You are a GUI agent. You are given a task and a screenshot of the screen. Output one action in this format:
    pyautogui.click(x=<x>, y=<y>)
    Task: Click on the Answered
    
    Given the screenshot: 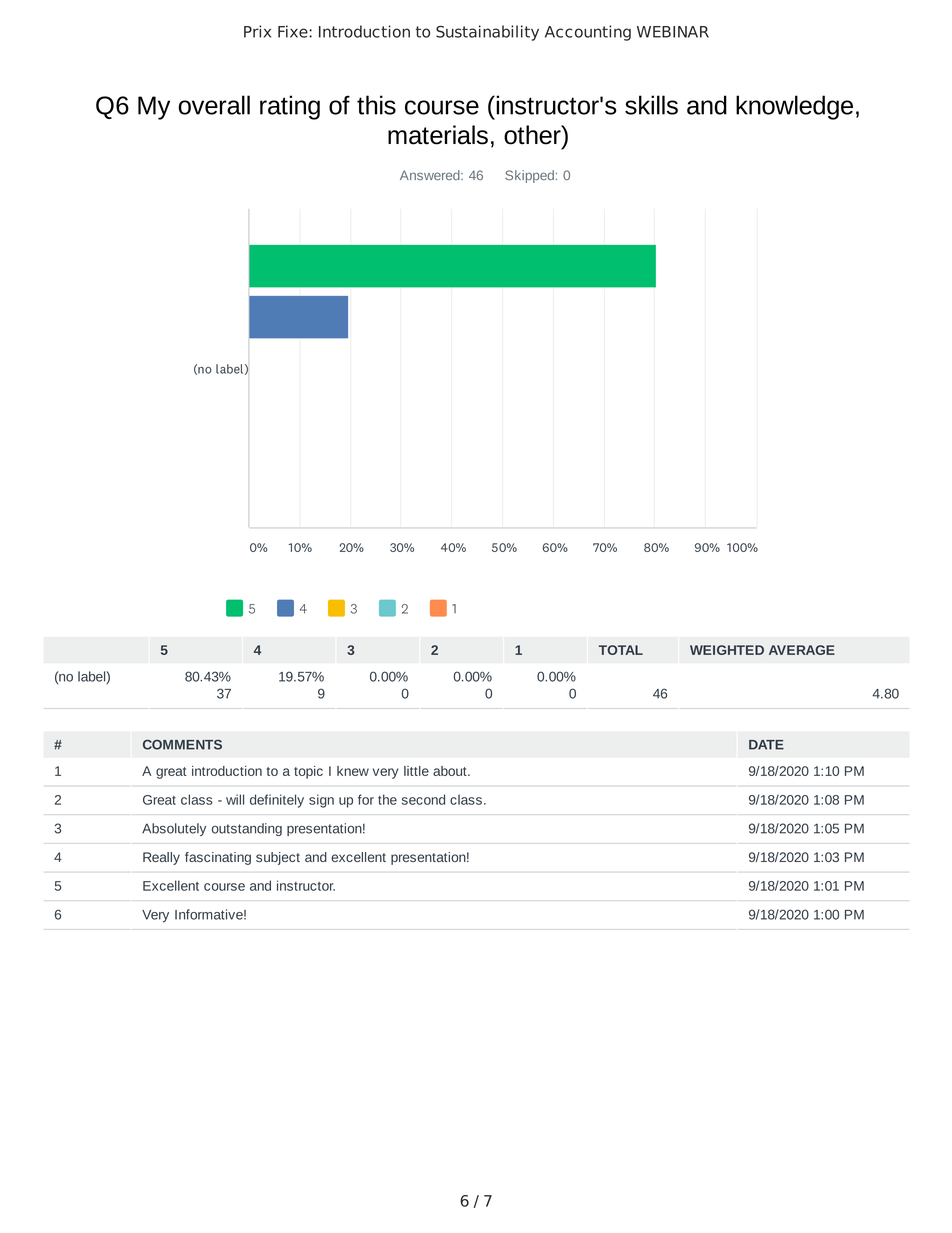 What is the action you would take?
    pyautogui.click(x=431, y=175)
